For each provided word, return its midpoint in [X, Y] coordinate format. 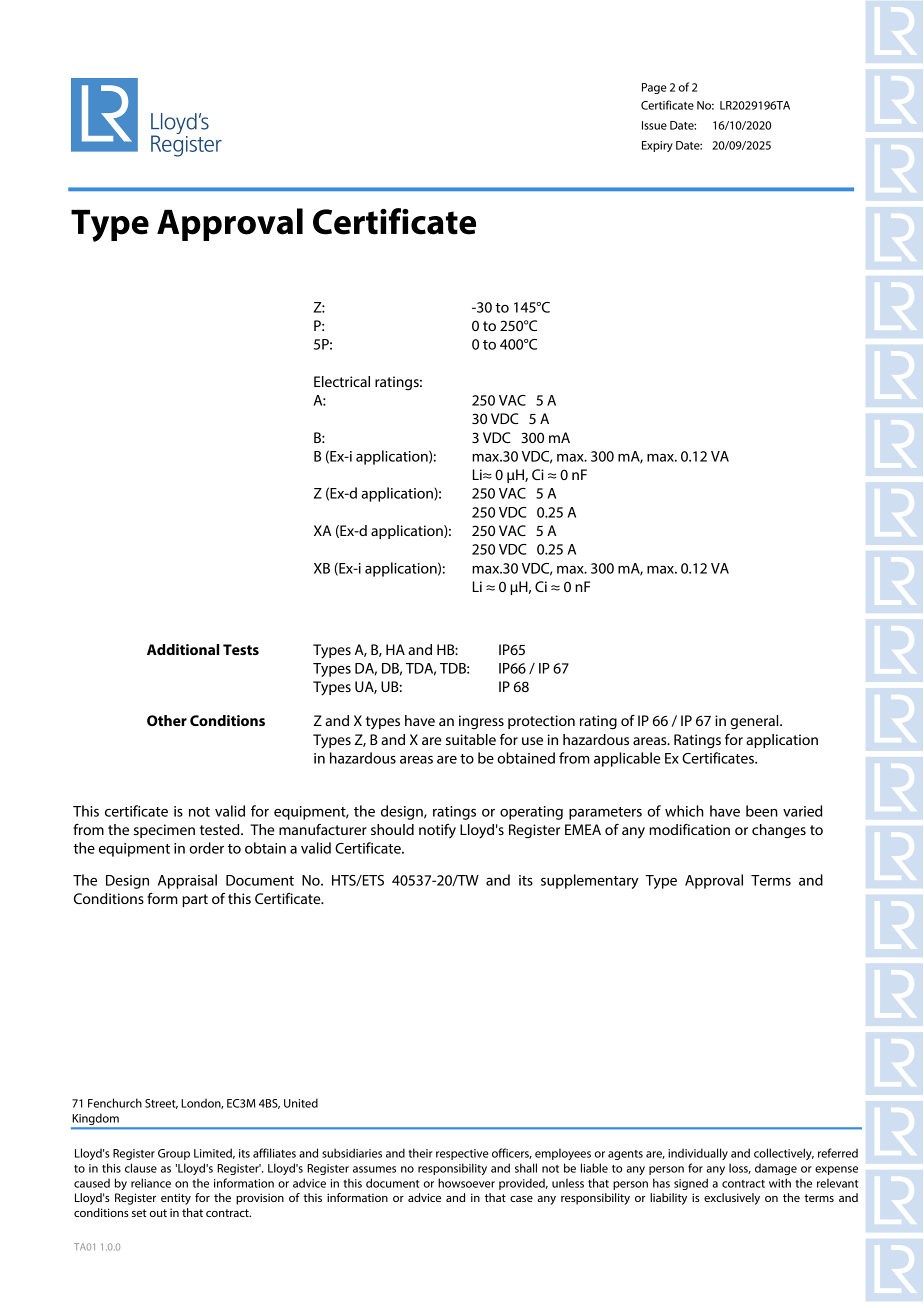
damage [776, 1169]
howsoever [466, 1183]
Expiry [657, 146]
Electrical [342, 381]
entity [176, 1199]
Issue [654, 125]
